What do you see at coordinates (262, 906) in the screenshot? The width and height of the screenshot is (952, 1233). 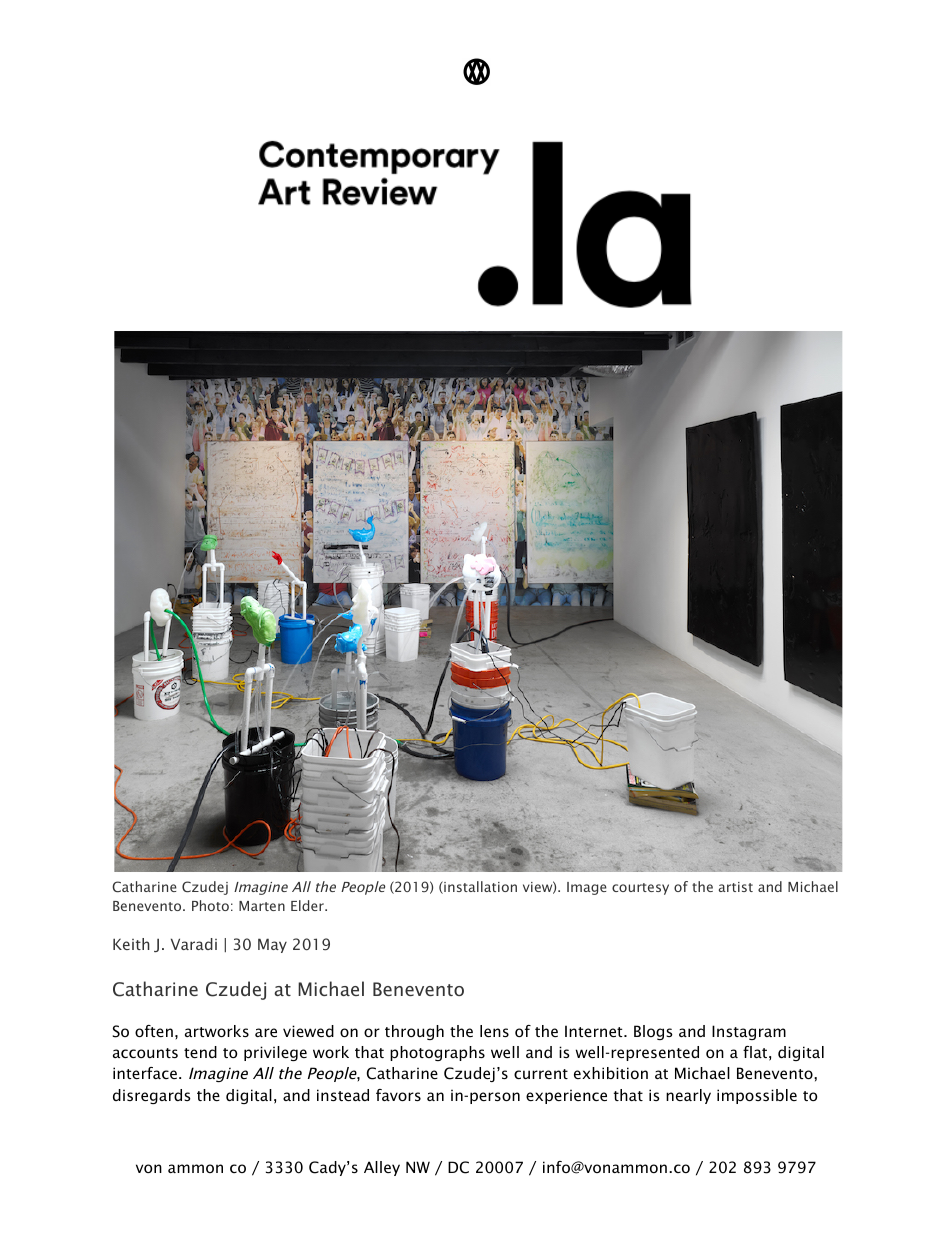 I see `Marten` at bounding box center [262, 906].
